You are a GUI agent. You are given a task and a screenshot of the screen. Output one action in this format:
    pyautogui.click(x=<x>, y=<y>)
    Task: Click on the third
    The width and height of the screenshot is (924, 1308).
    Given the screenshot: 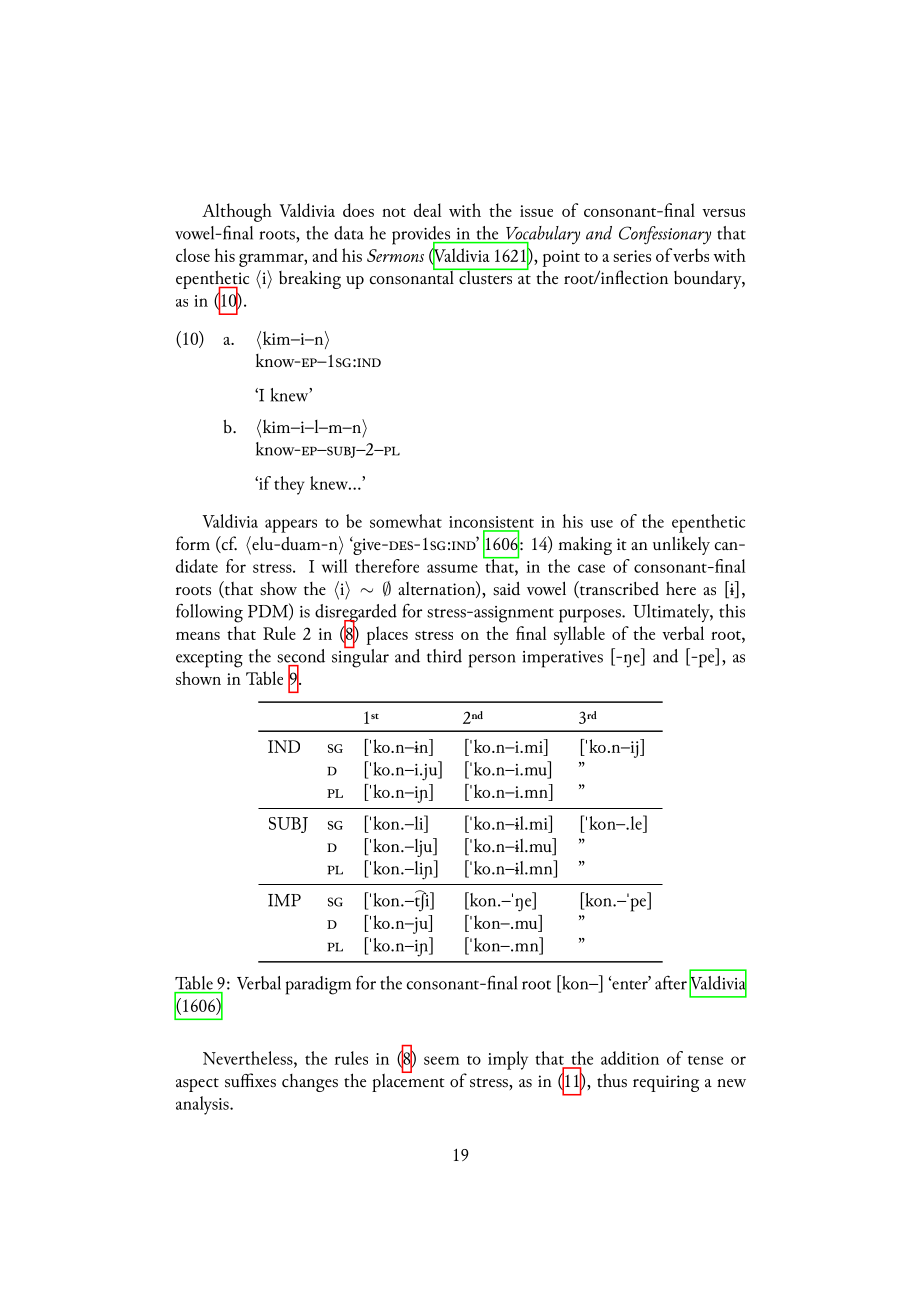 What is the action you would take?
    pyautogui.click(x=444, y=656)
